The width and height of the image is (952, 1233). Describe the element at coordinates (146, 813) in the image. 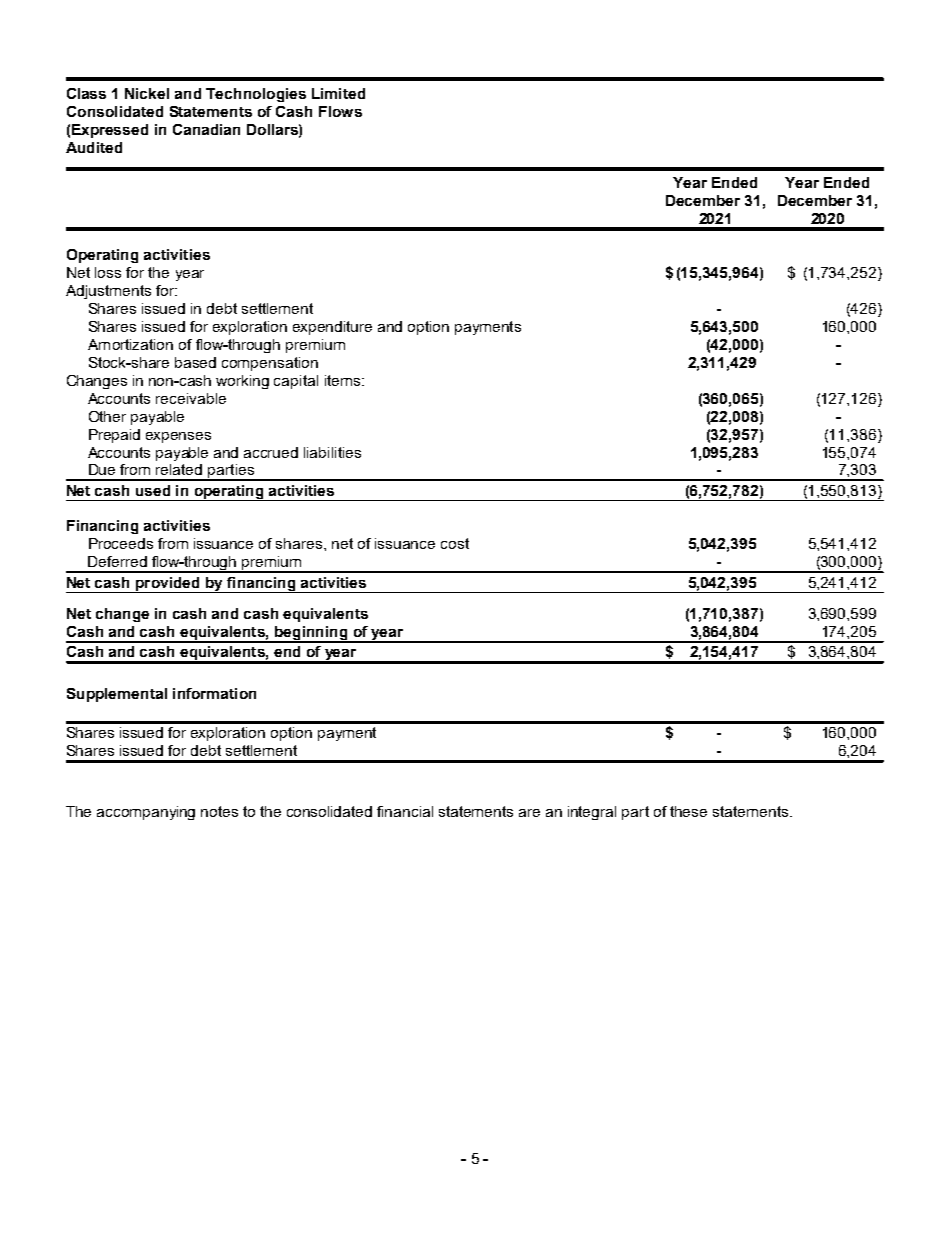

I see `accompanying` at that location.
